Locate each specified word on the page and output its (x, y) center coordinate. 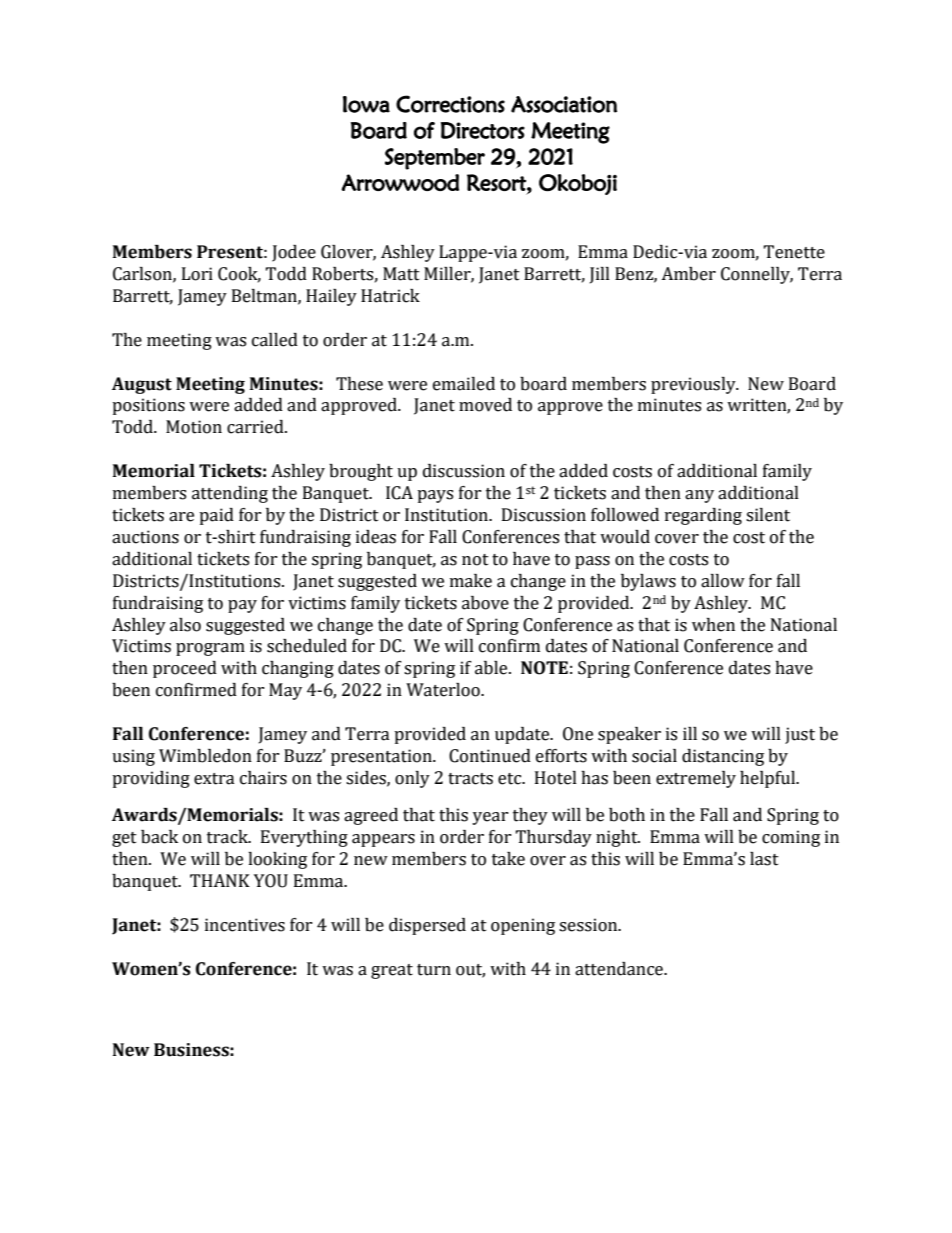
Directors (483, 130)
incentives (245, 925)
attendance (620, 969)
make (471, 581)
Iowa (366, 104)
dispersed (427, 926)
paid (216, 516)
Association (564, 104)
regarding (703, 516)
